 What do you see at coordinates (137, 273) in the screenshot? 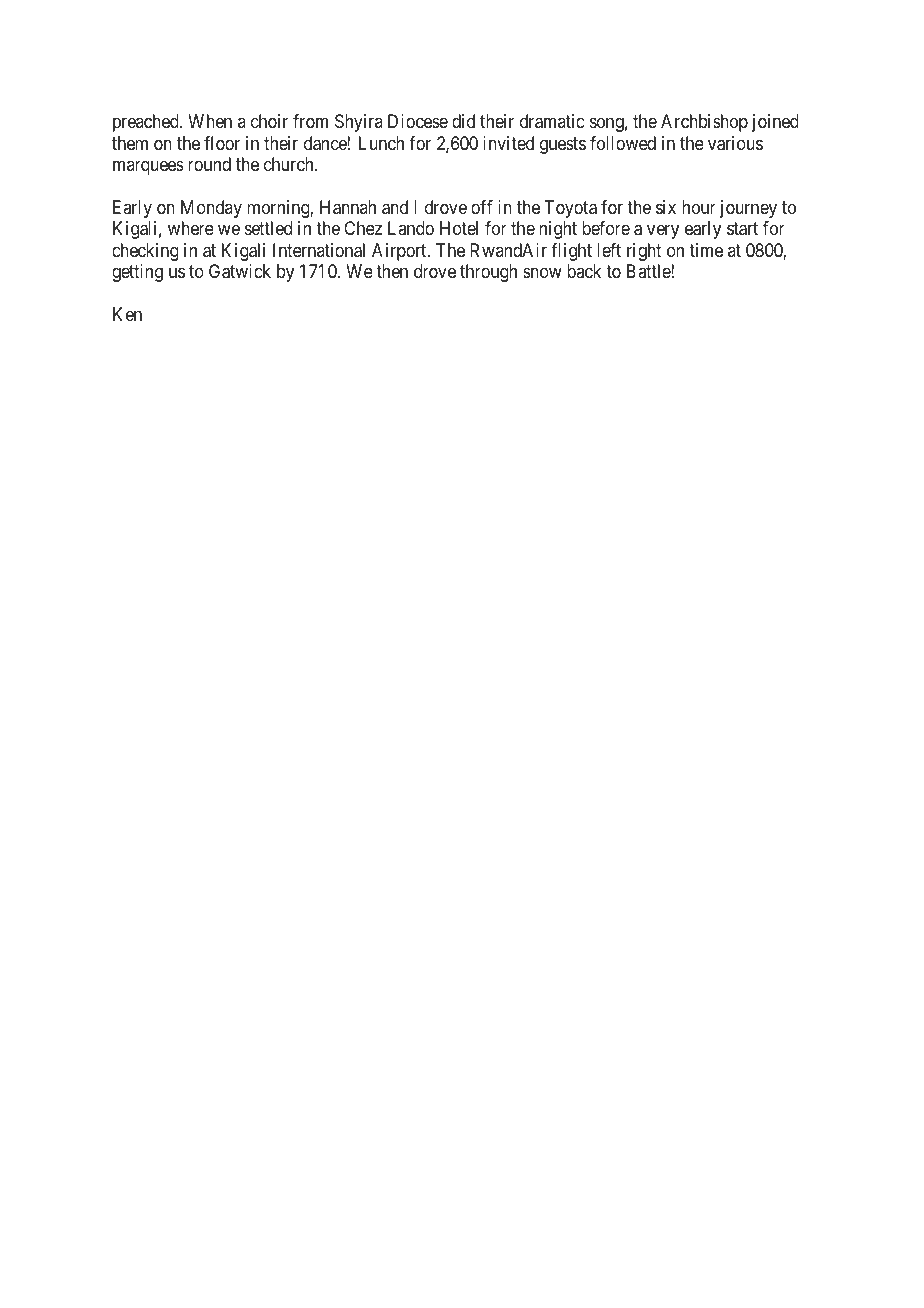
I see `getting` at bounding box center [137, 273].
